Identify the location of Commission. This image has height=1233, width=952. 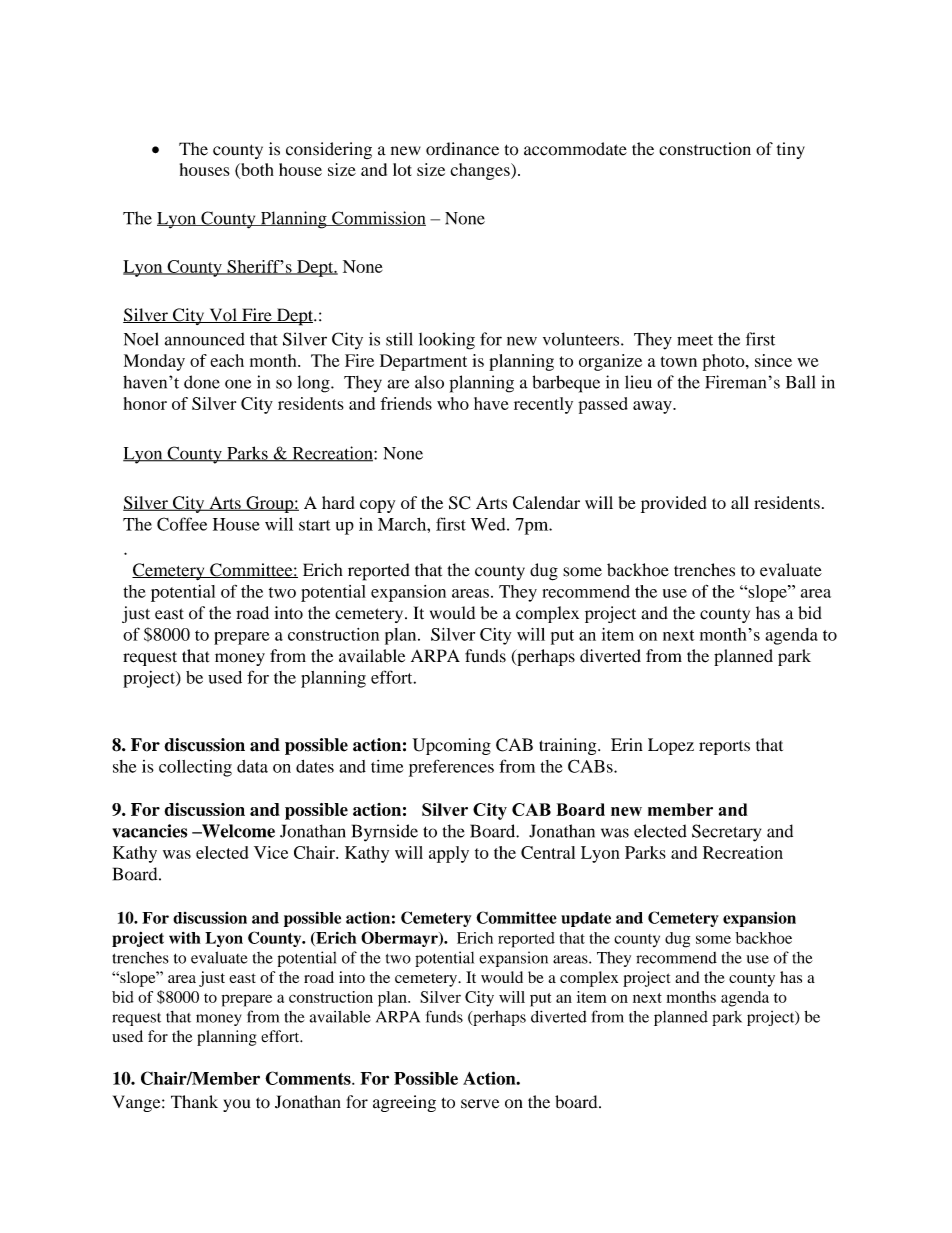
(378, 218).
